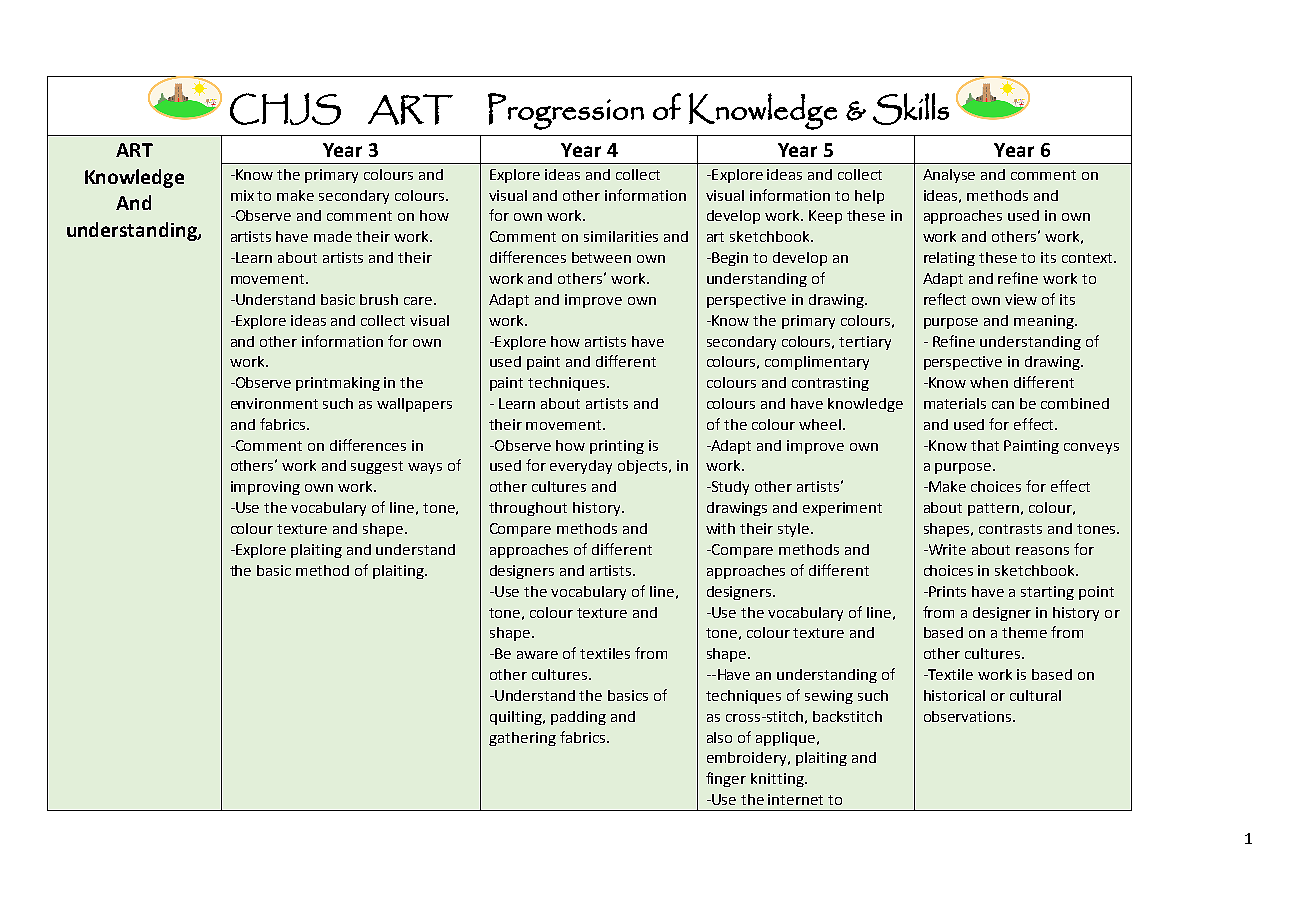  I want to click on Skills, so click(911, 109).
